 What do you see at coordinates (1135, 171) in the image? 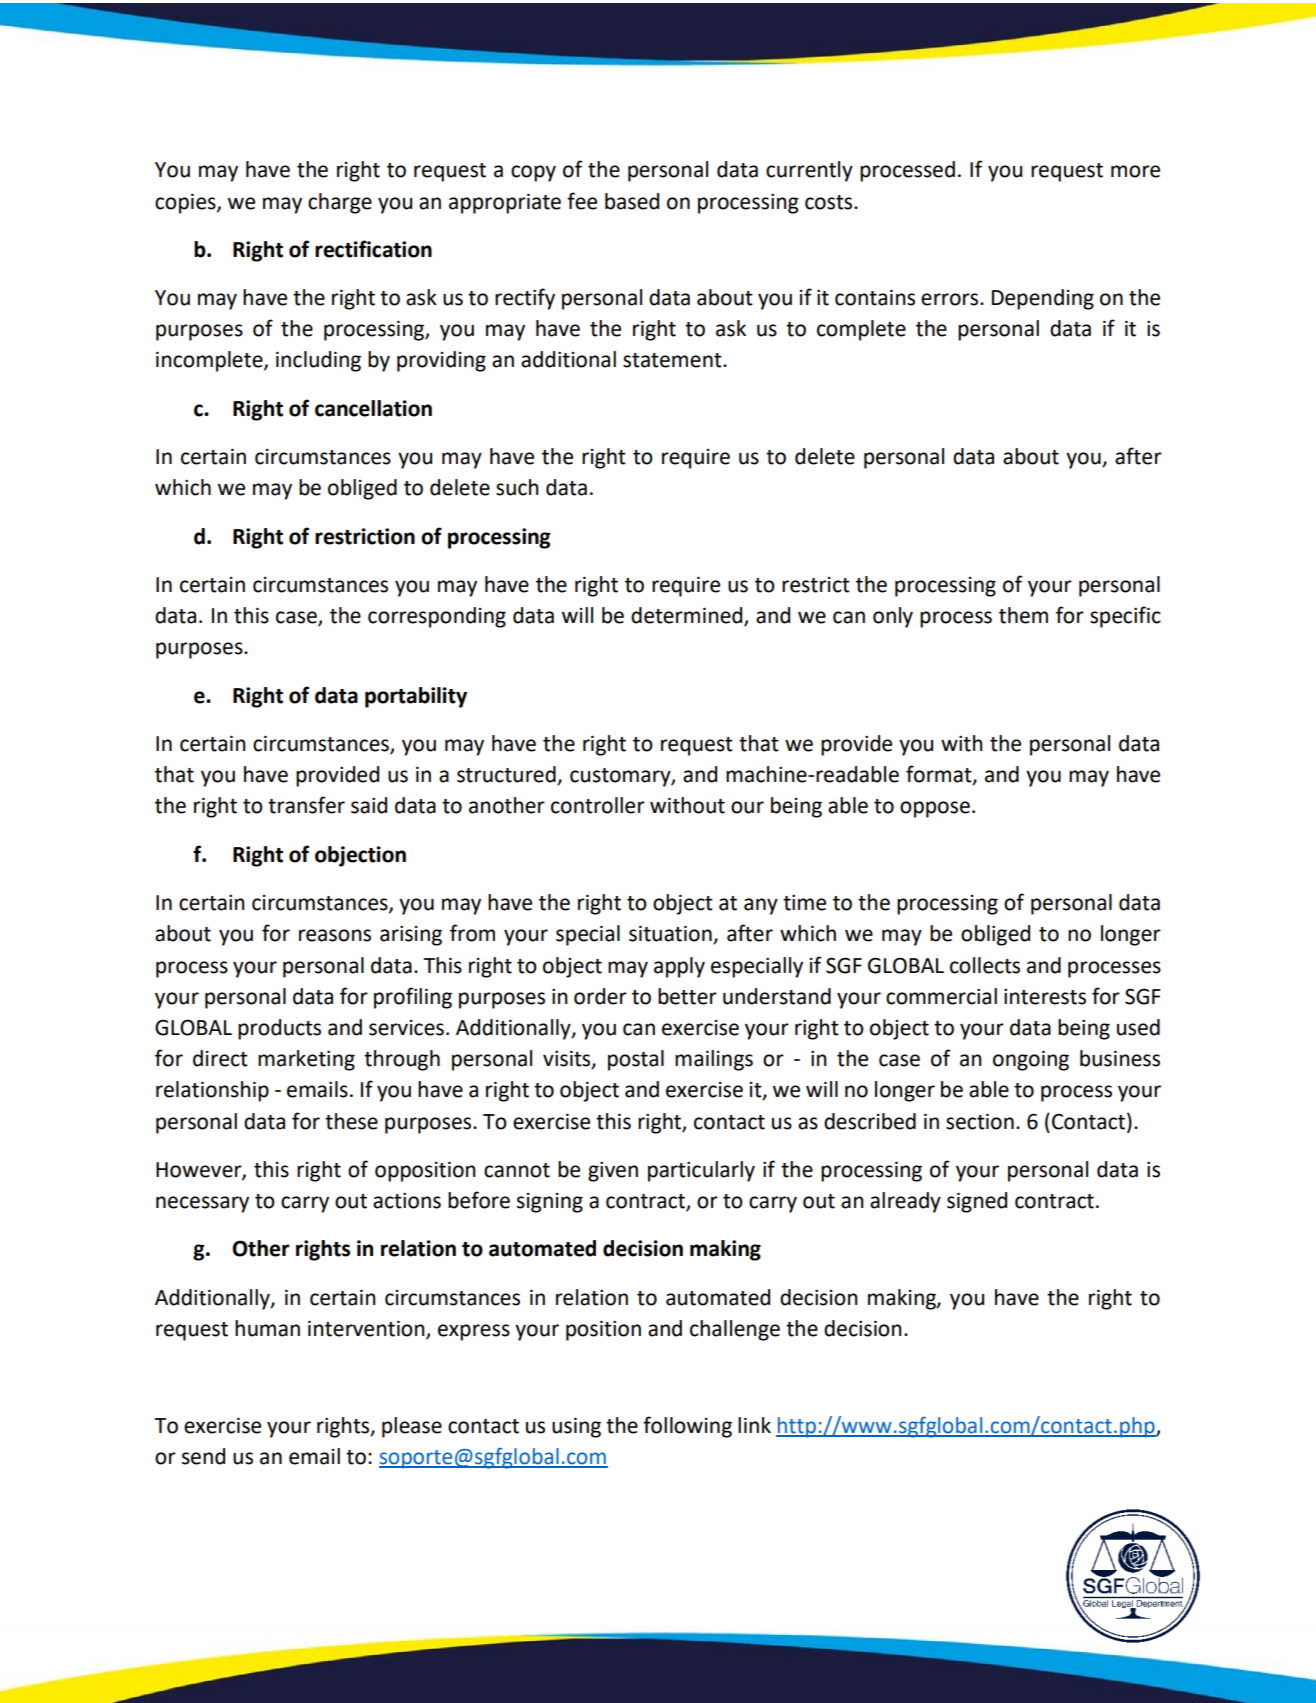
I see `more` at bounding box center [1135, 171].
